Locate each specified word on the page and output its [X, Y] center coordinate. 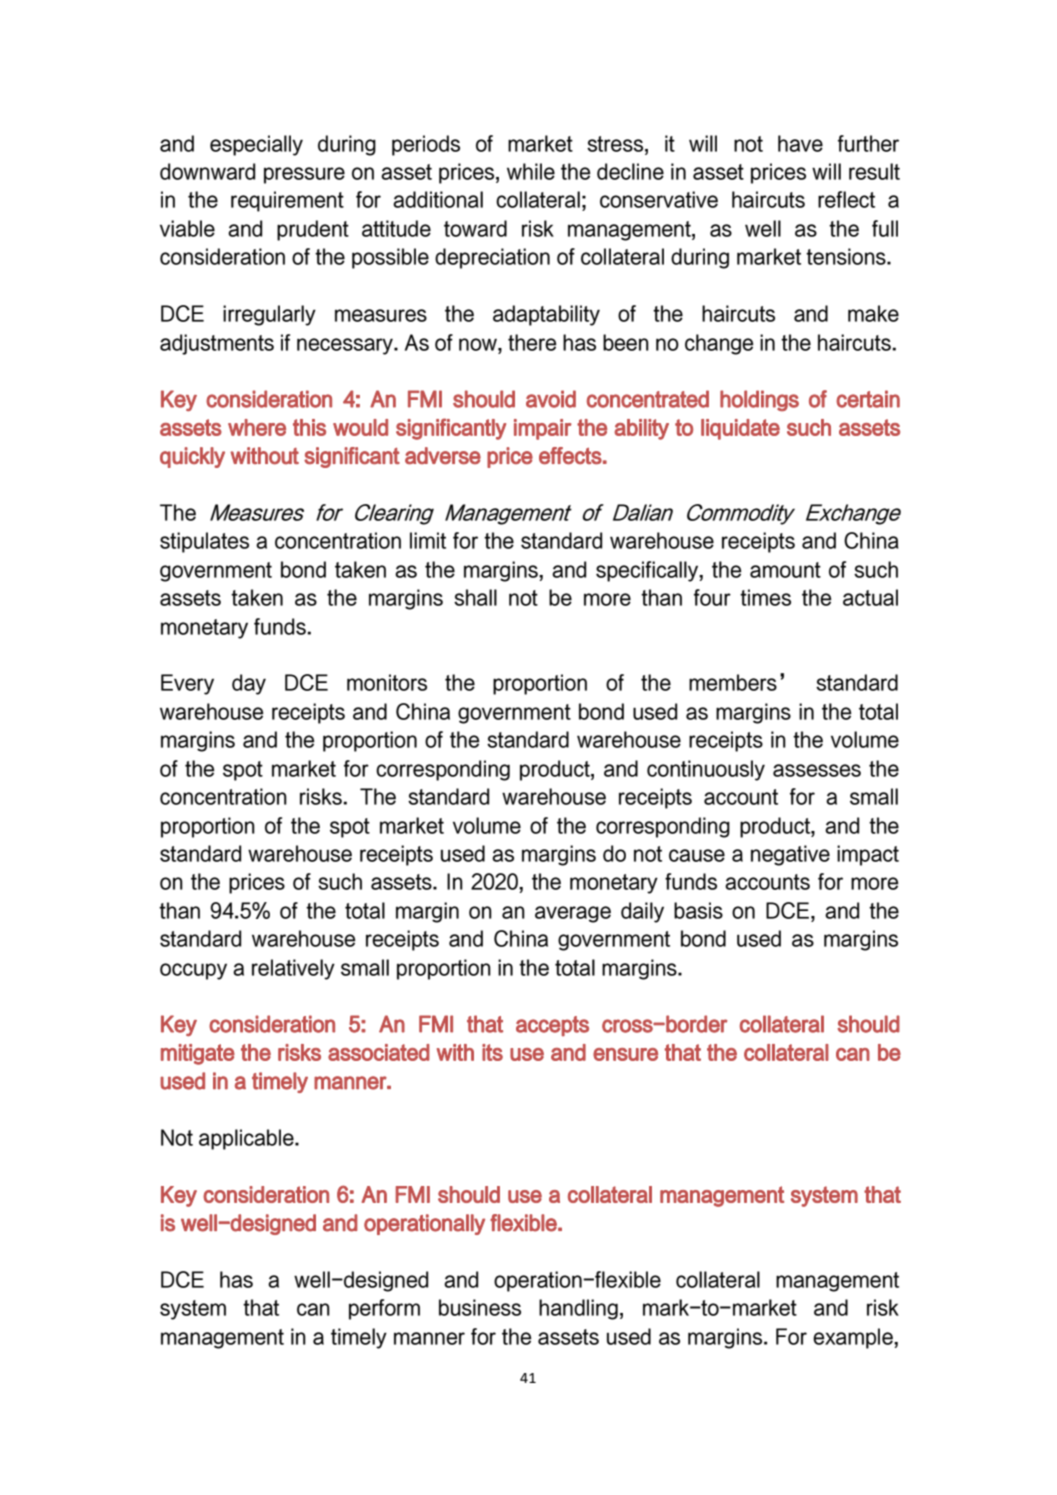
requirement [287, 201]
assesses [817, 770]
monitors [387, 682]
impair [543, 429]
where [257, 427]
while [531, 171]
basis [698, 910]
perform [384, 1309]
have [800, 143]
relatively [293, 969]
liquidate [740, 429]
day [249, 684]
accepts [552, 1026]
